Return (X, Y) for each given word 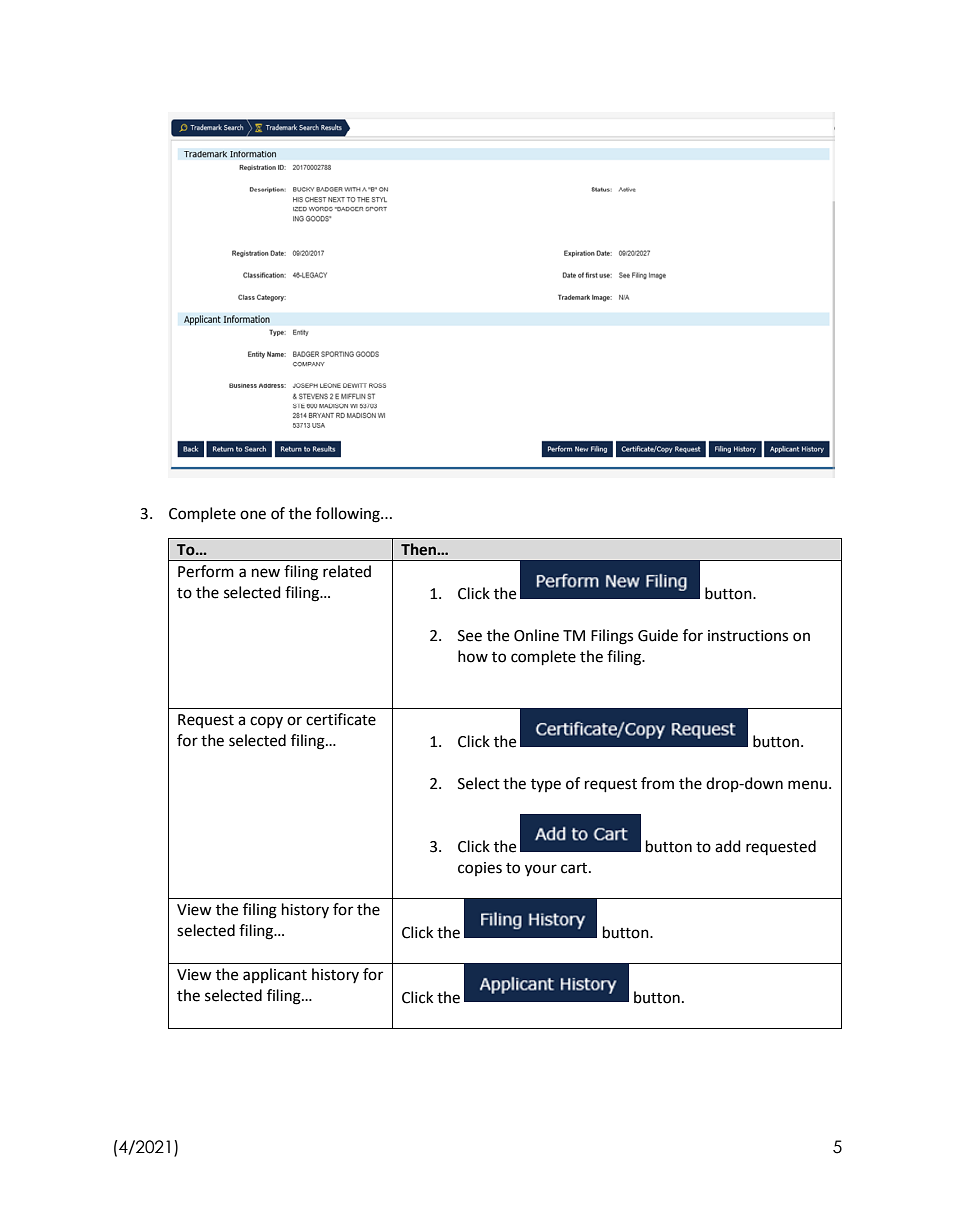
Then (419, 549)
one (253, 515)
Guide (658, 635)
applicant (275, 975)
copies (480, 869)
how (473, 656)
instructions (748, 636)
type (546, 785)
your (541, 870)
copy (266, 722)
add (728, 846)
